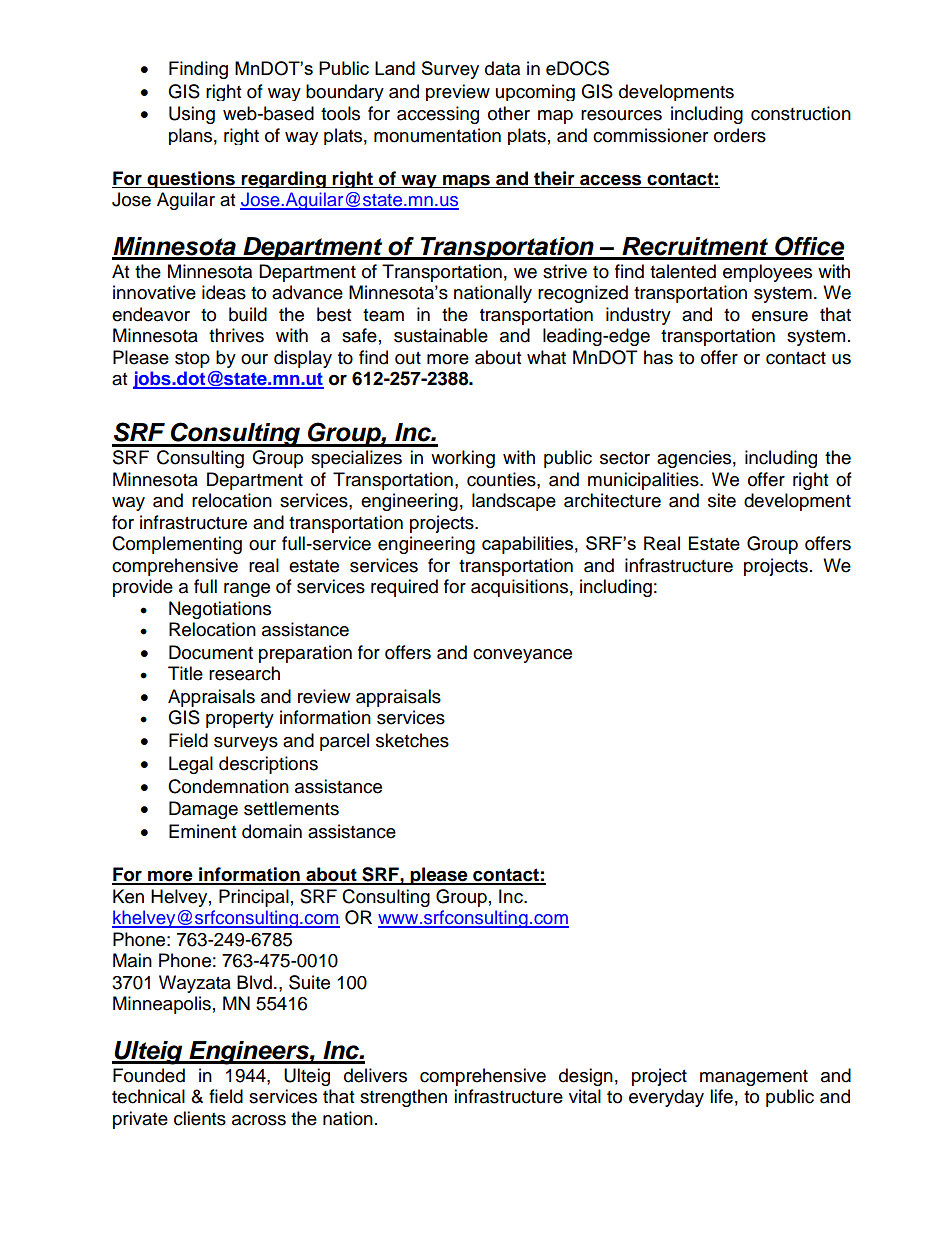 The image size is (952, 1233). What do you see at coordinates (202, 831) in the screenshot?
I see `Eminent` at bounding box center [202, 831].
